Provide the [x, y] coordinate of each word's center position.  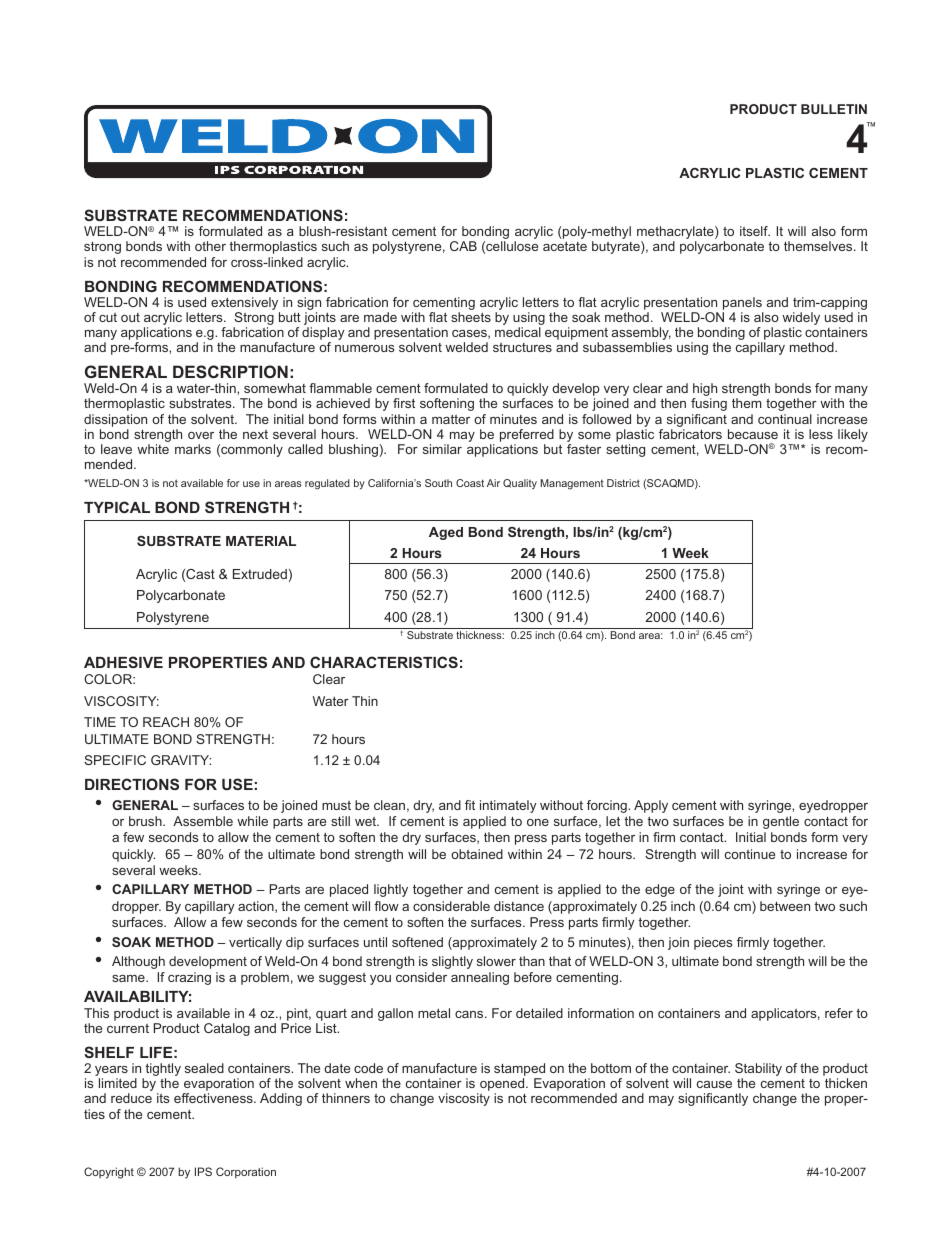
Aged [446, 533]
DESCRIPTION [230, 371]
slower [496, 961]
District [623, 483]
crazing [189, 978]
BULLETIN [834, 109]
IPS [203, 1171]
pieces [713, 943]
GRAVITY [181, 760]
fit [470, 805]
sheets [471, 317]
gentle [781, 822]
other [210, 246]
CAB [463, 246]
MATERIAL [261, 541]
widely [801, 320]
